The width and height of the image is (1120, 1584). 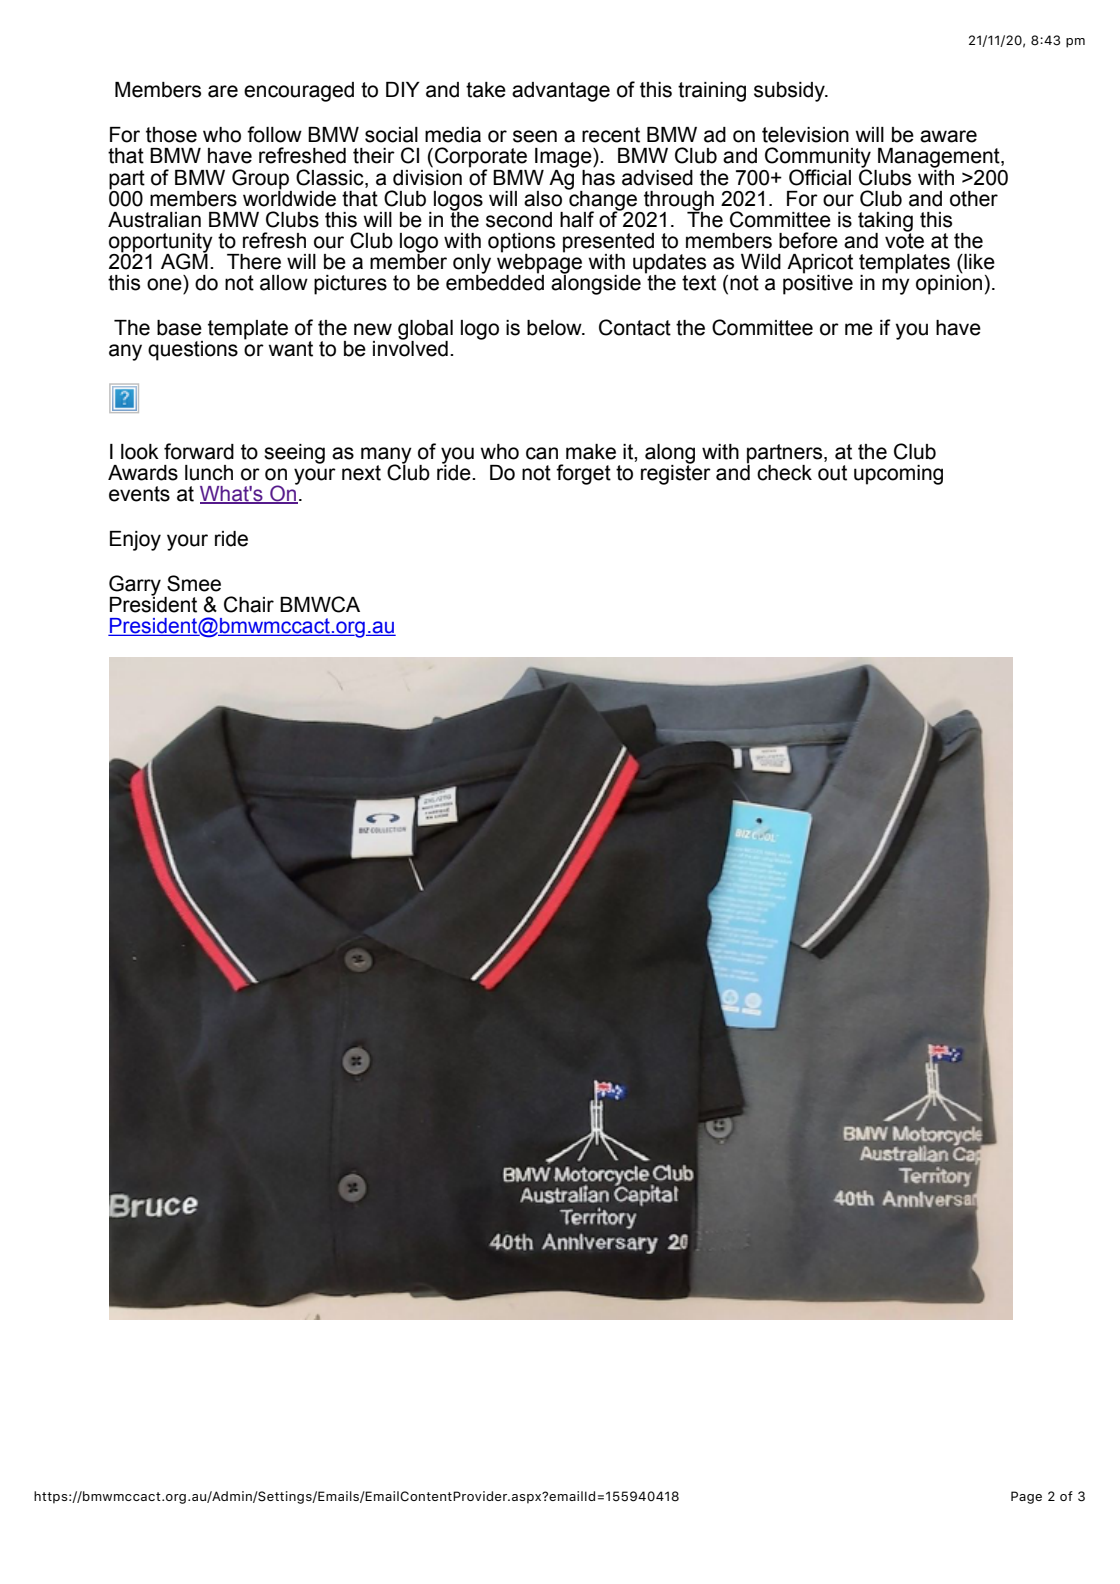 What do you see at coordinates (790, 92) in the image?
I see `subsidy` at bounding box center [790, 92].
